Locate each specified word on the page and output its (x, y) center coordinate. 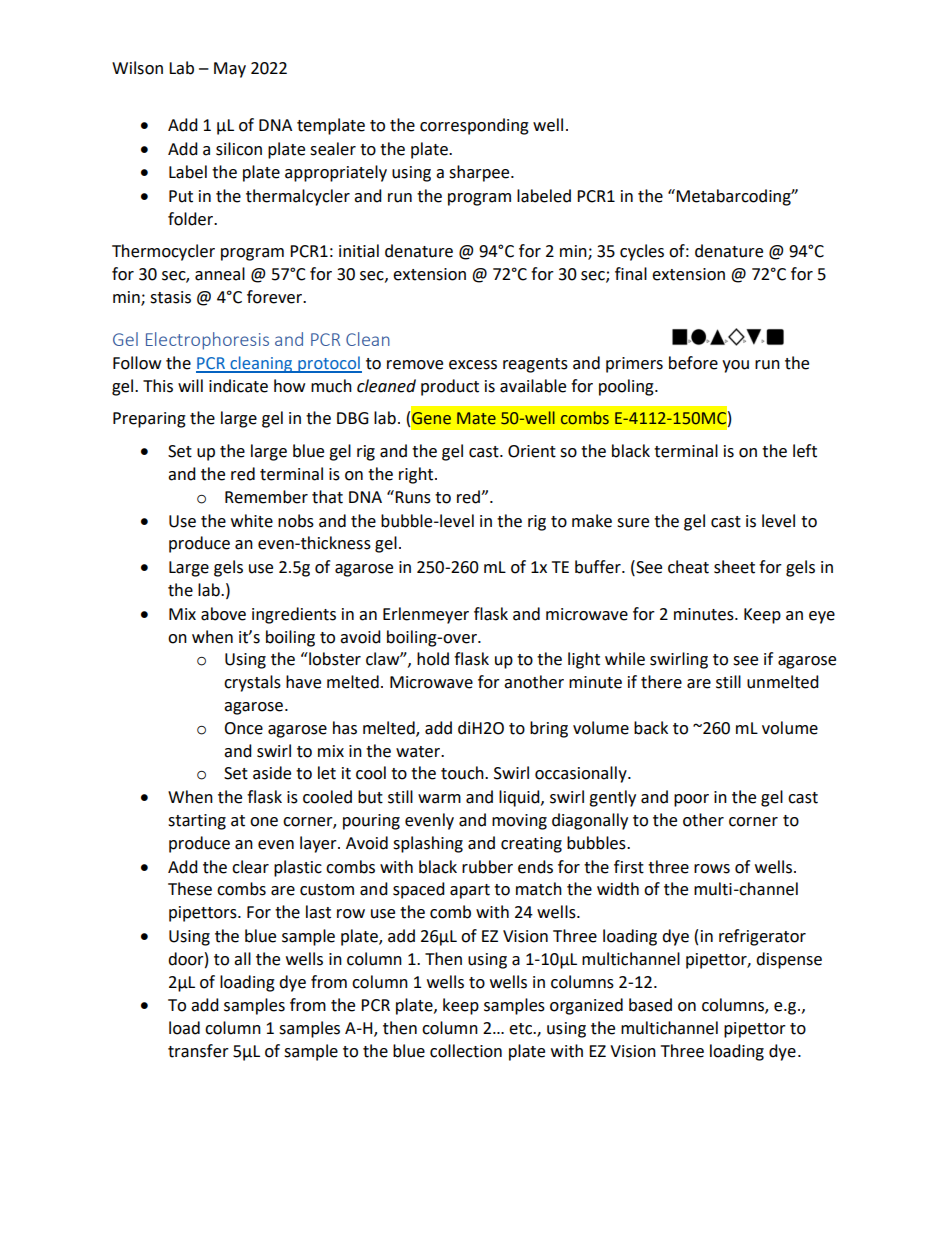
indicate (238, 386)
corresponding (474, 126)
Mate (476, 418)
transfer (198, 1051)
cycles (642, 252)
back (651, 728)
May (230, 70)
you (735, 366)
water (419, 752)
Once (243, 728)
